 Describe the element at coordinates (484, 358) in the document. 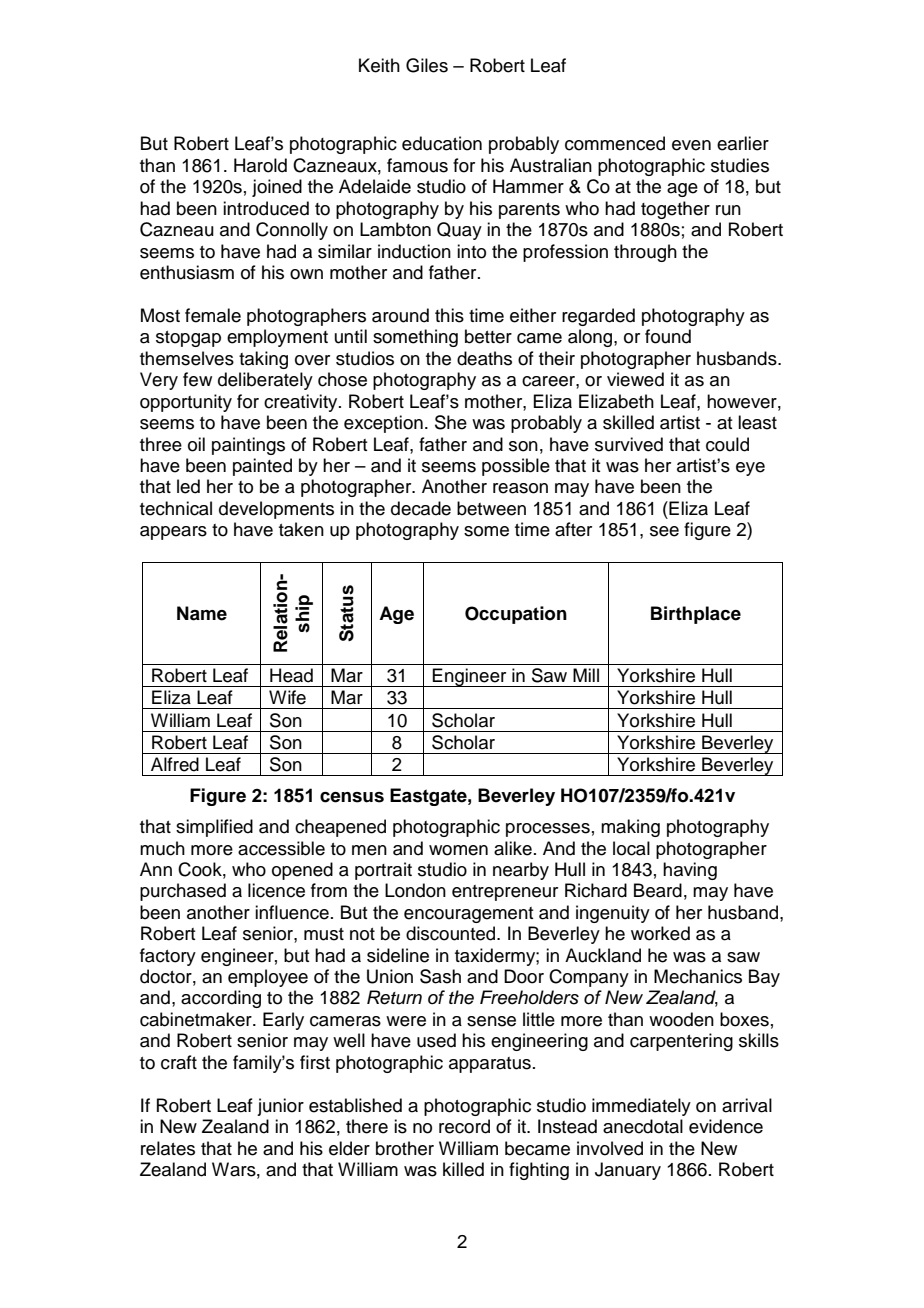

I see `deaths` at that location.
